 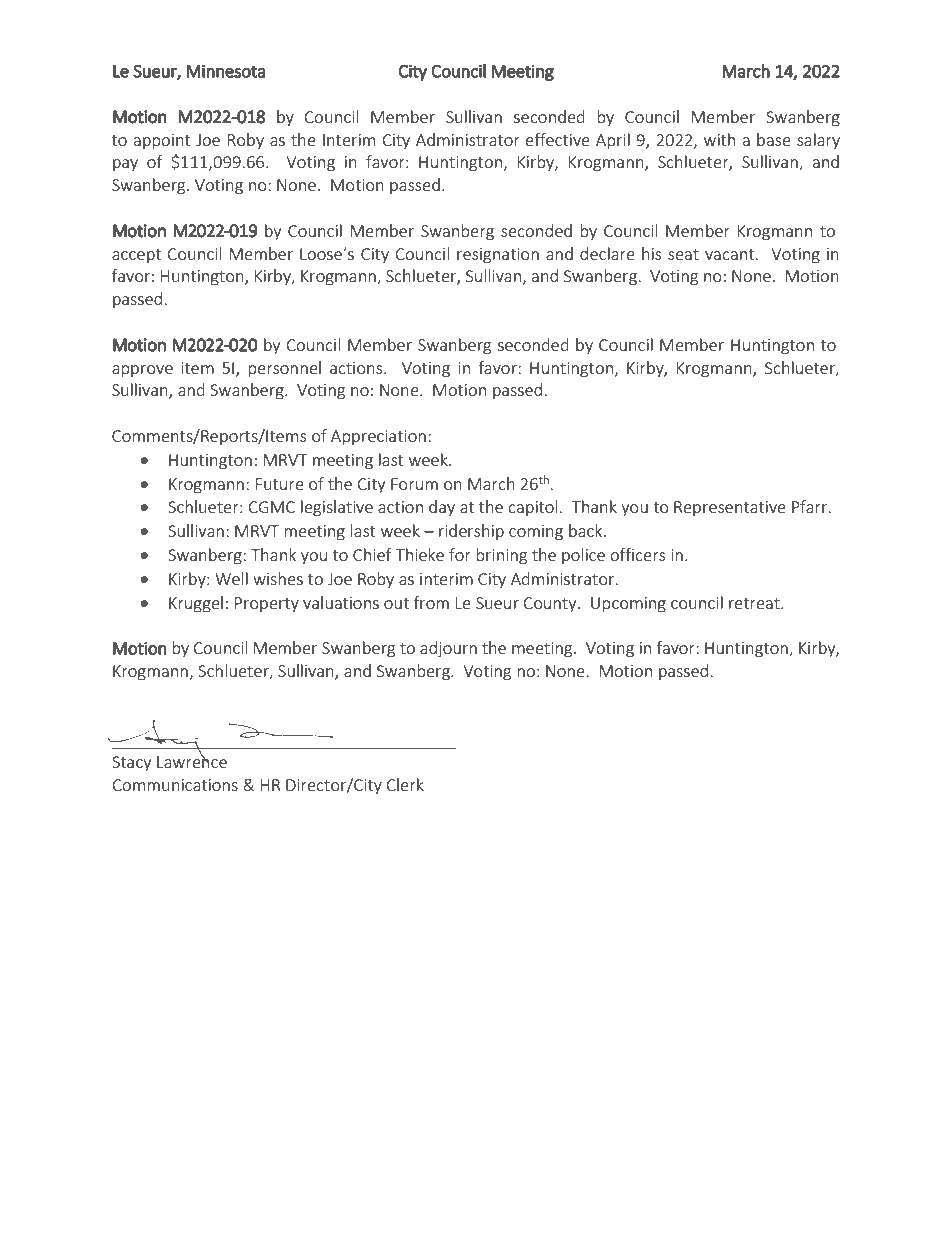 What do you see at coordinates (405, 784) in the screenshot?
I see `Clerk` at bounding box center [405, 784].
